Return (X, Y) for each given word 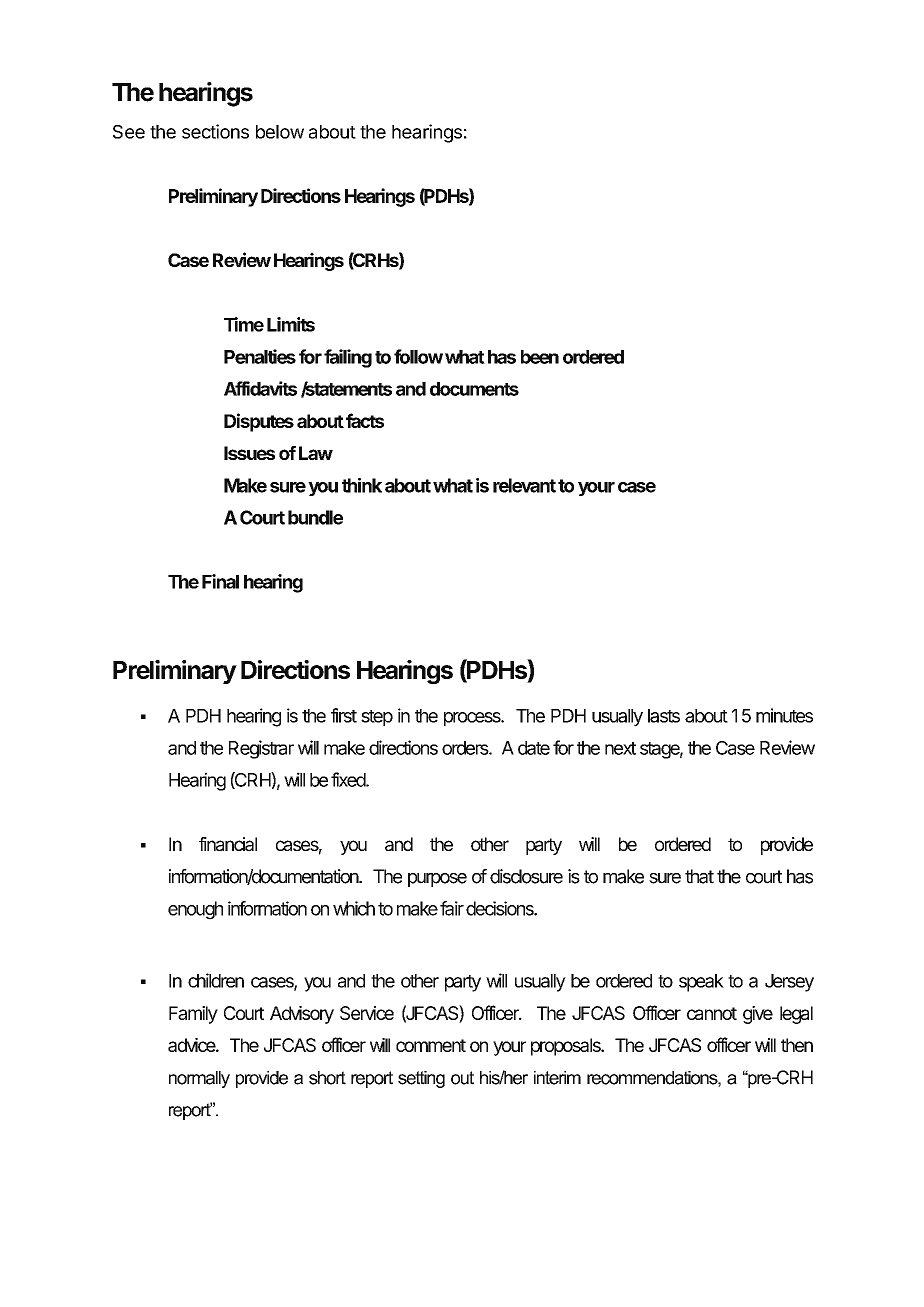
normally (199, 1079)
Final (220, 581)
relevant (524, 485)
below (280, 132)
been (540, 357)
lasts (664, 716)
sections (215, 131)
